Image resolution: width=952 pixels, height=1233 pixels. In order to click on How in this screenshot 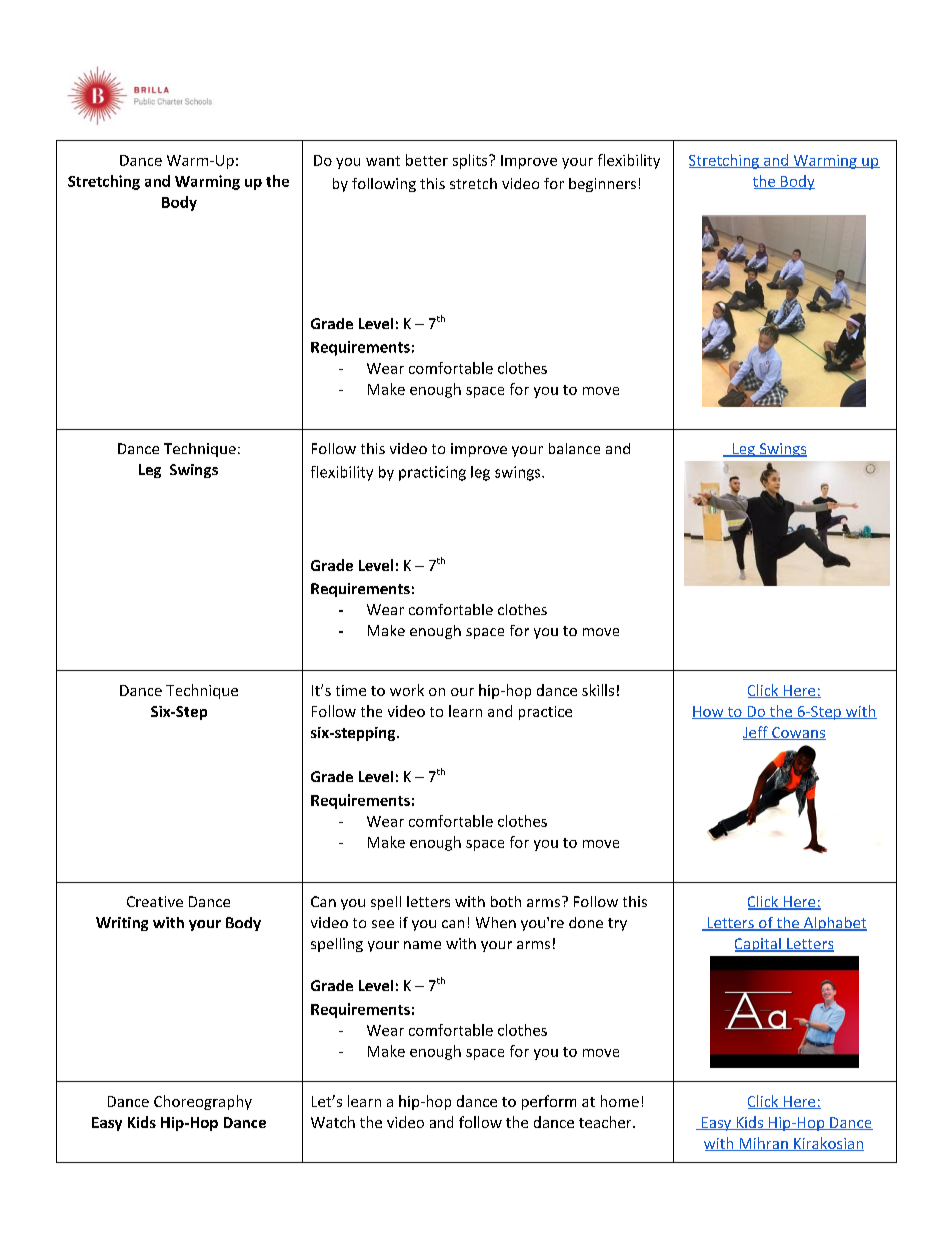, I will do `click(709, 712)`.
